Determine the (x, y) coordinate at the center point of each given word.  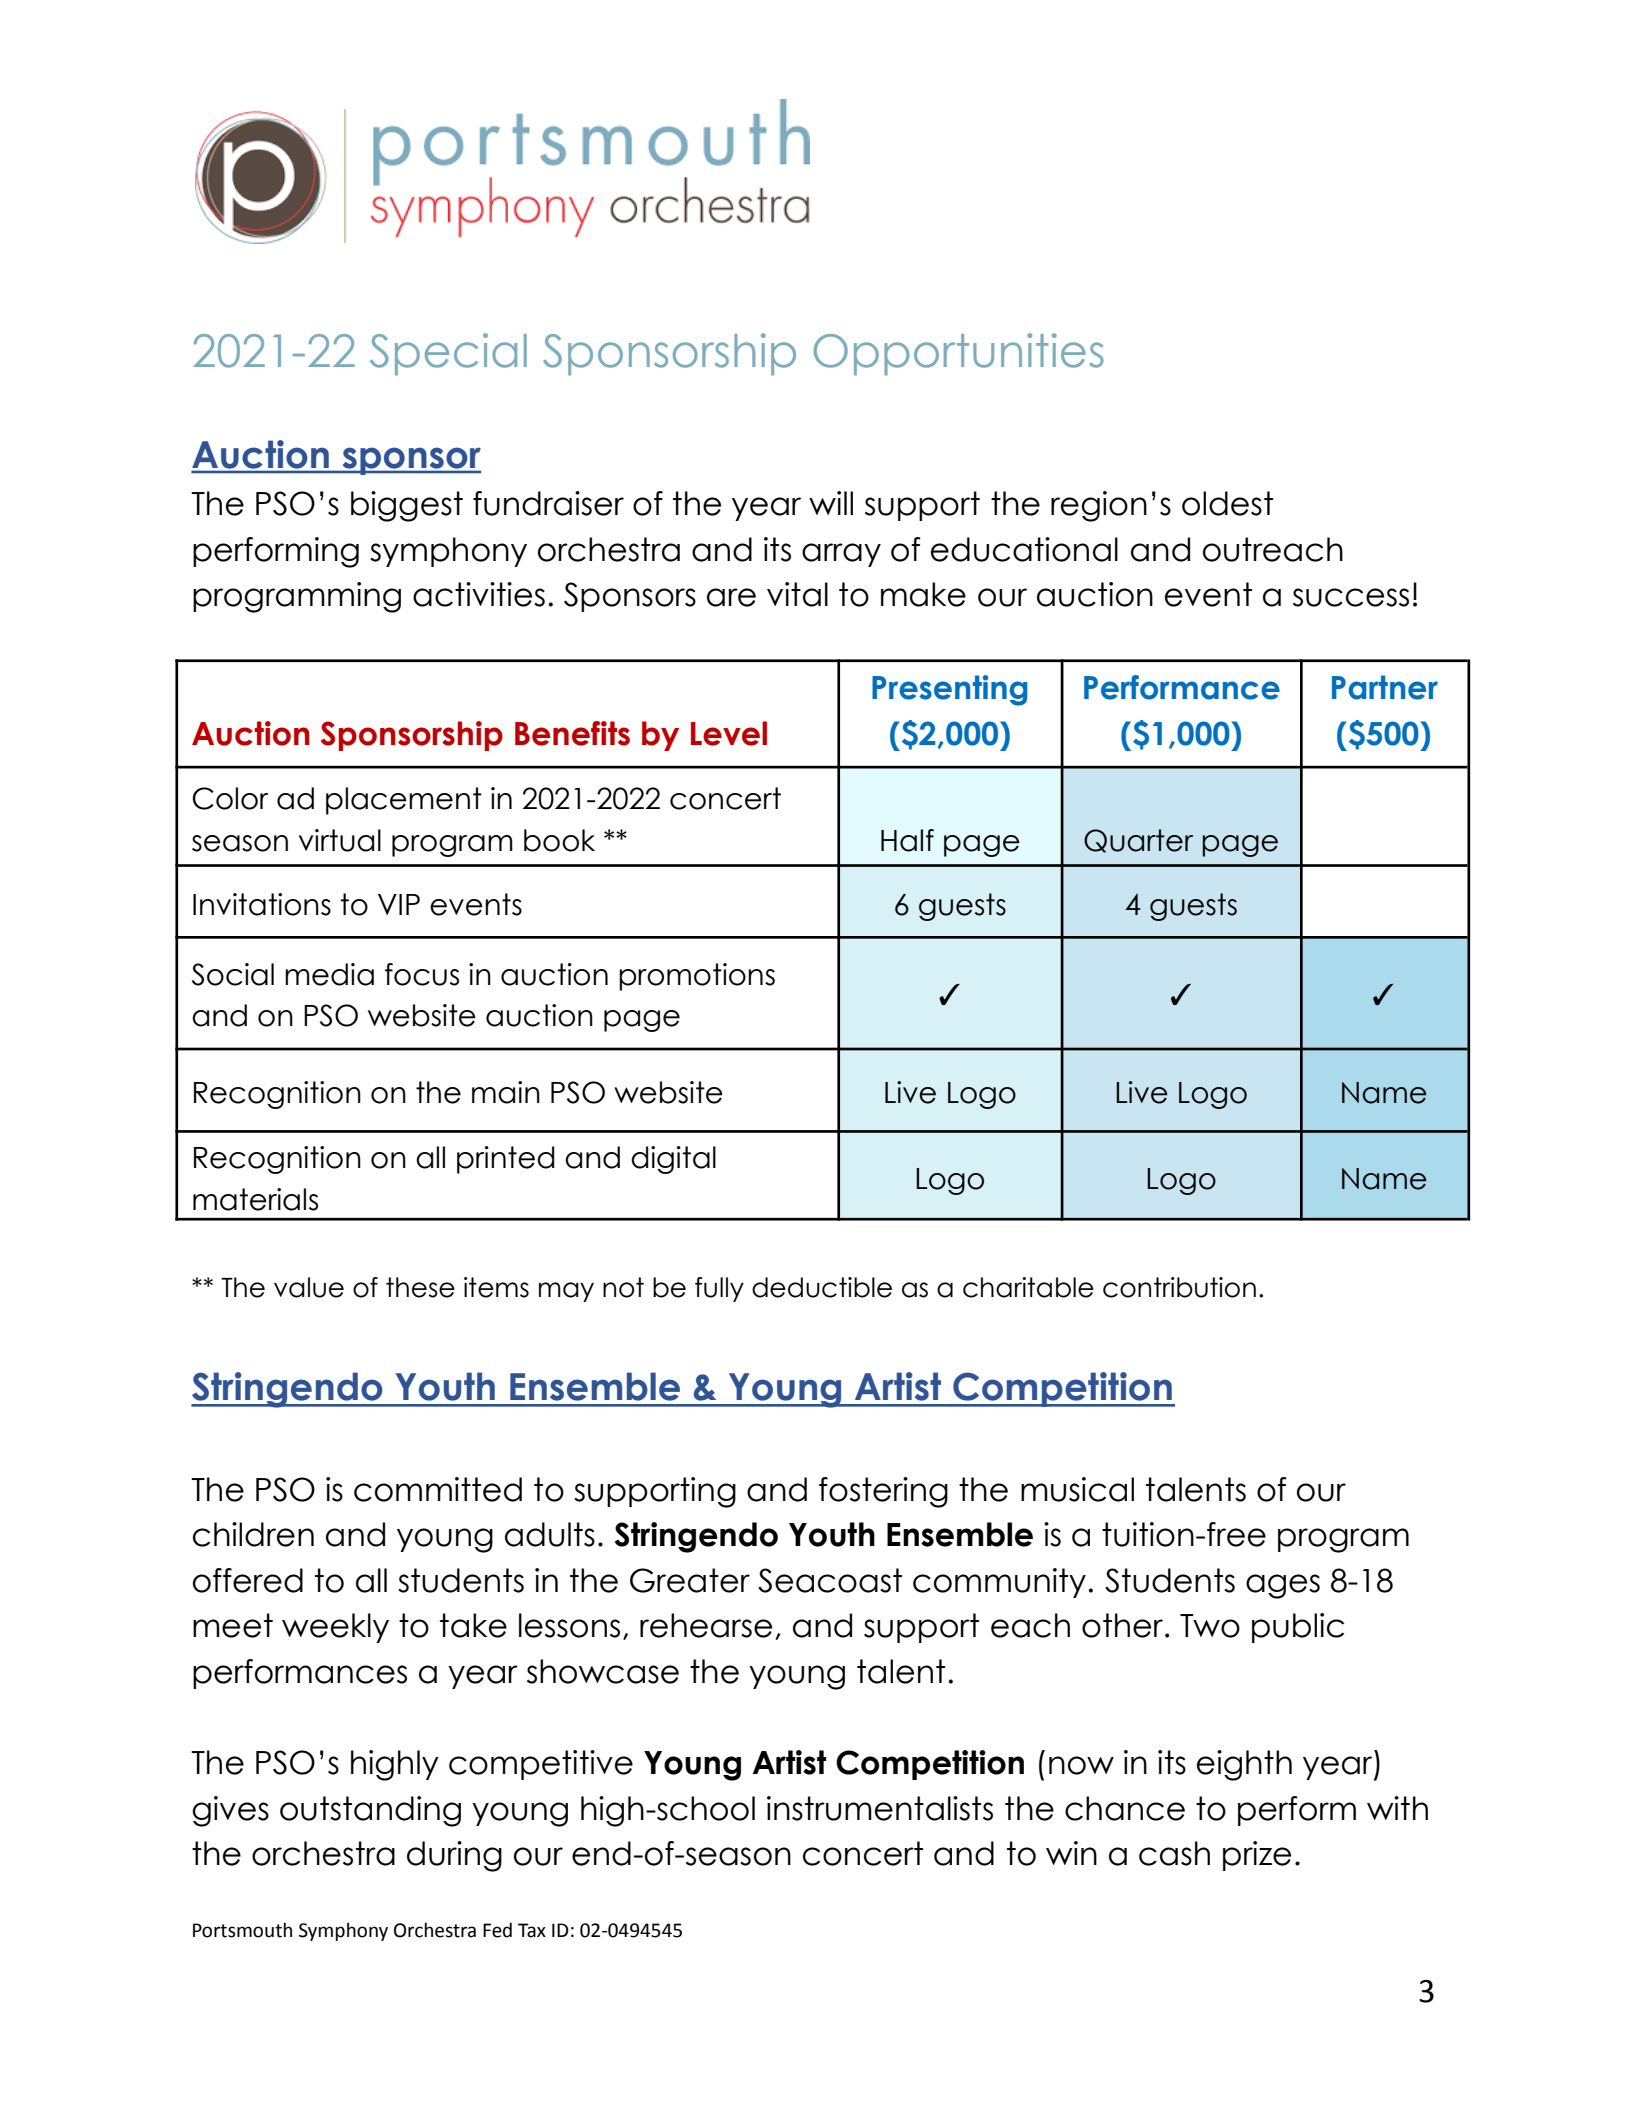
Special (448, 354)
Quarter (1138, 841)
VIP (399, 904)
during (454, 1856)
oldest (1227, 503)
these (420, 1287)
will (831, 503)
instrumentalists (880, 1808)
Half (907, 840)
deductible (822, 1287)
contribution (1179, 1287)
